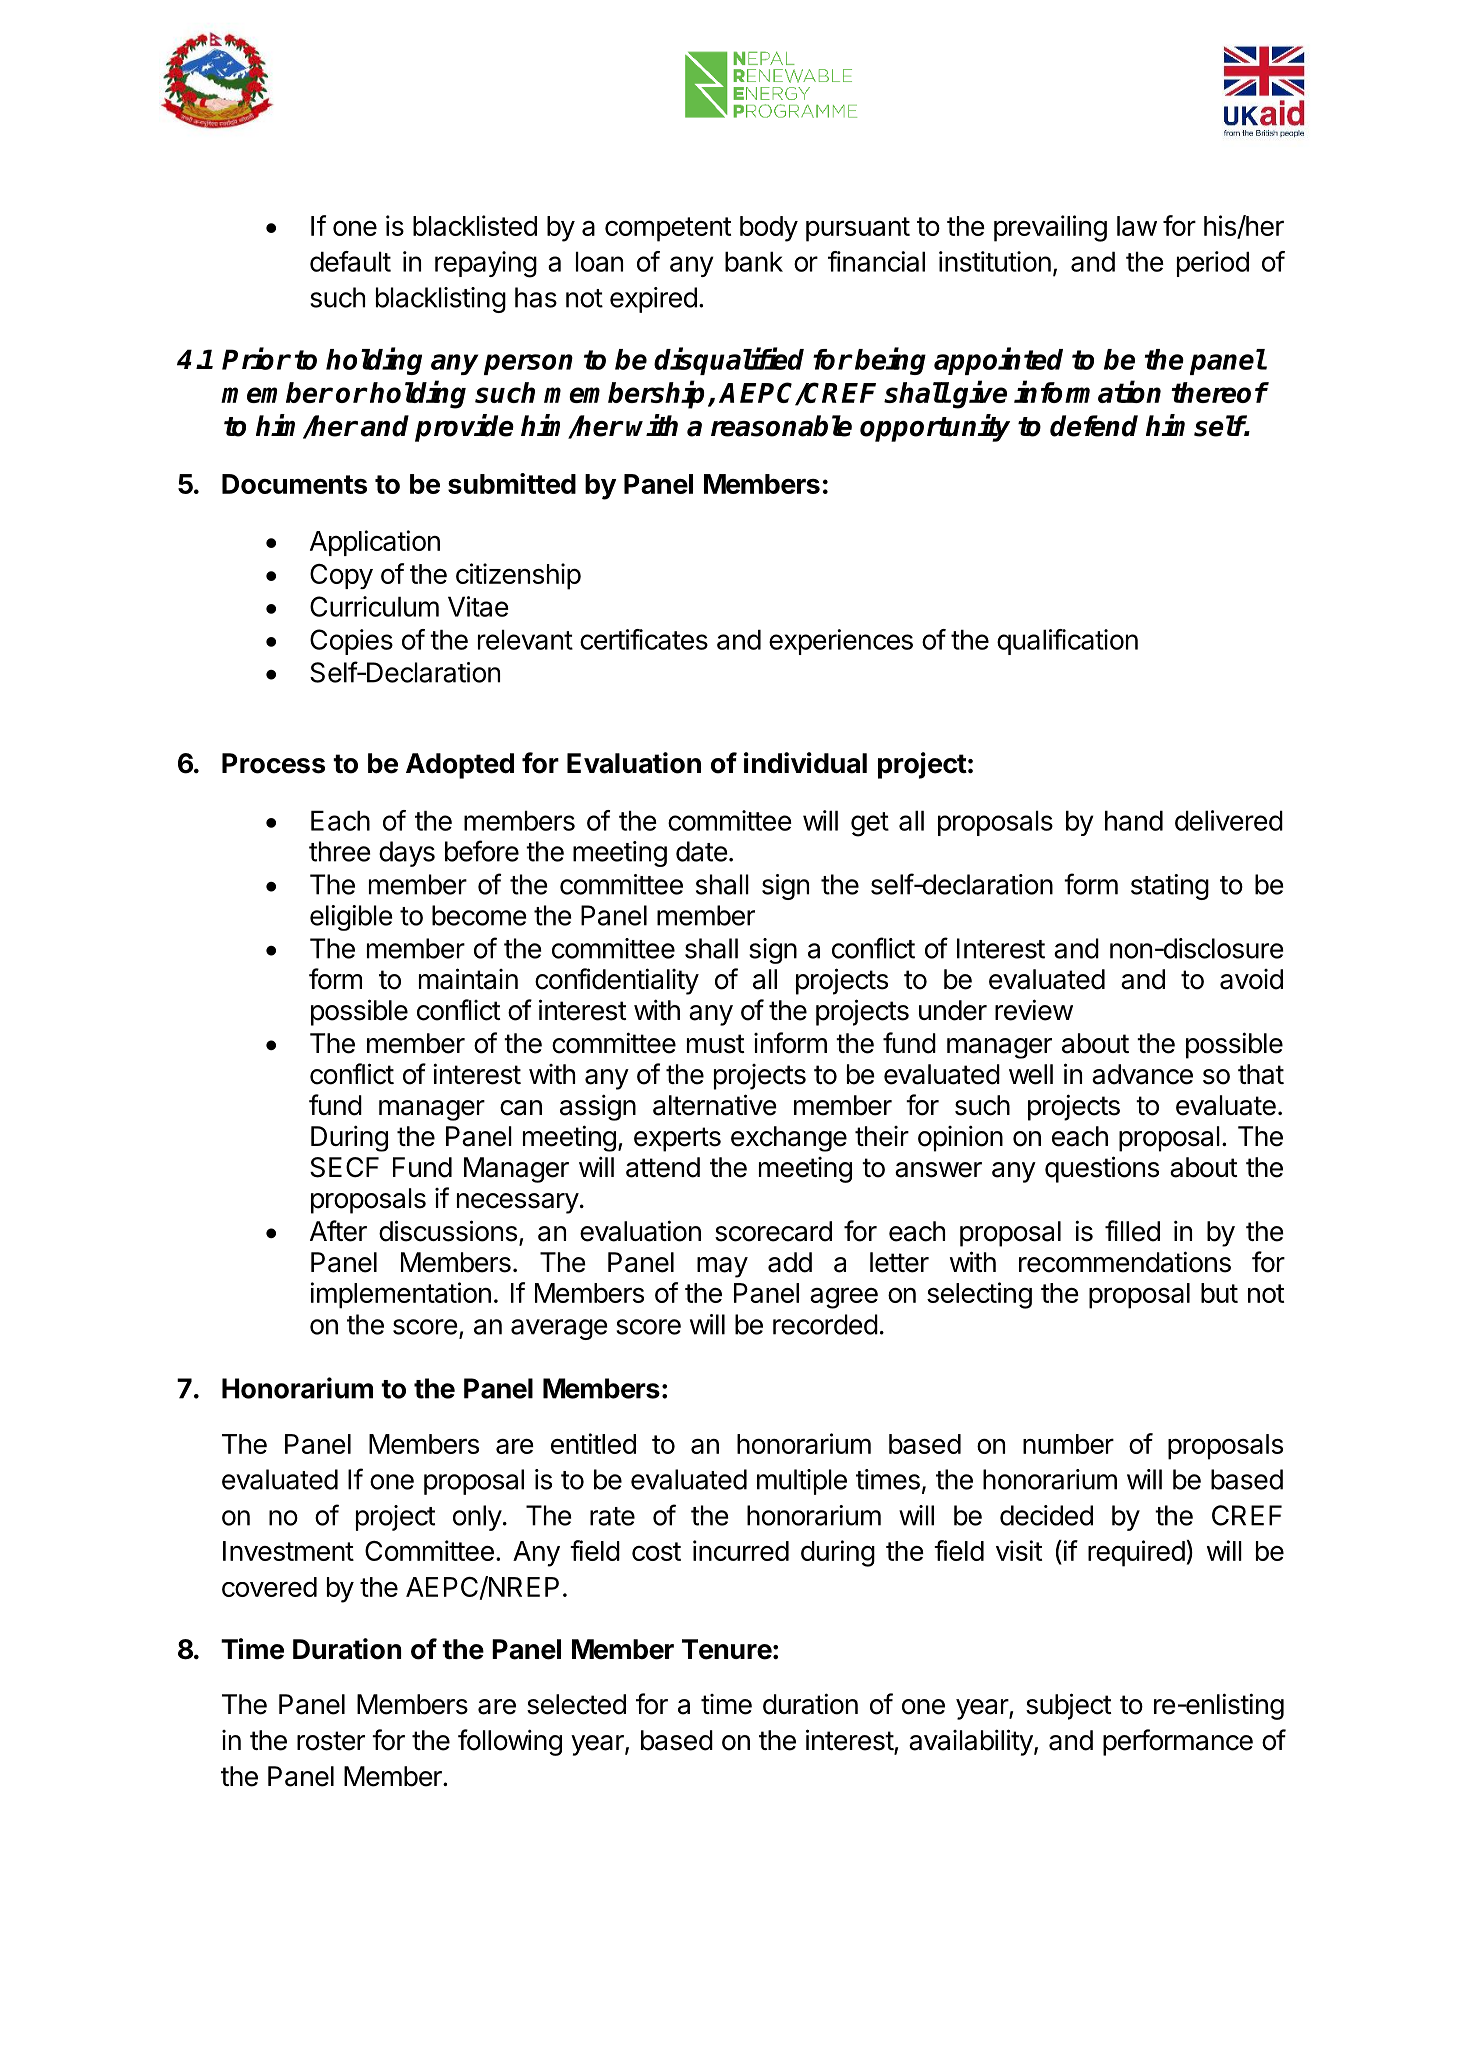 The width and height of the screenshot is (1460, 2065). What do you see at coordinates (1069, 1706) in the screenshot?
I see `subject` at bounding box center [1069, 1706].
